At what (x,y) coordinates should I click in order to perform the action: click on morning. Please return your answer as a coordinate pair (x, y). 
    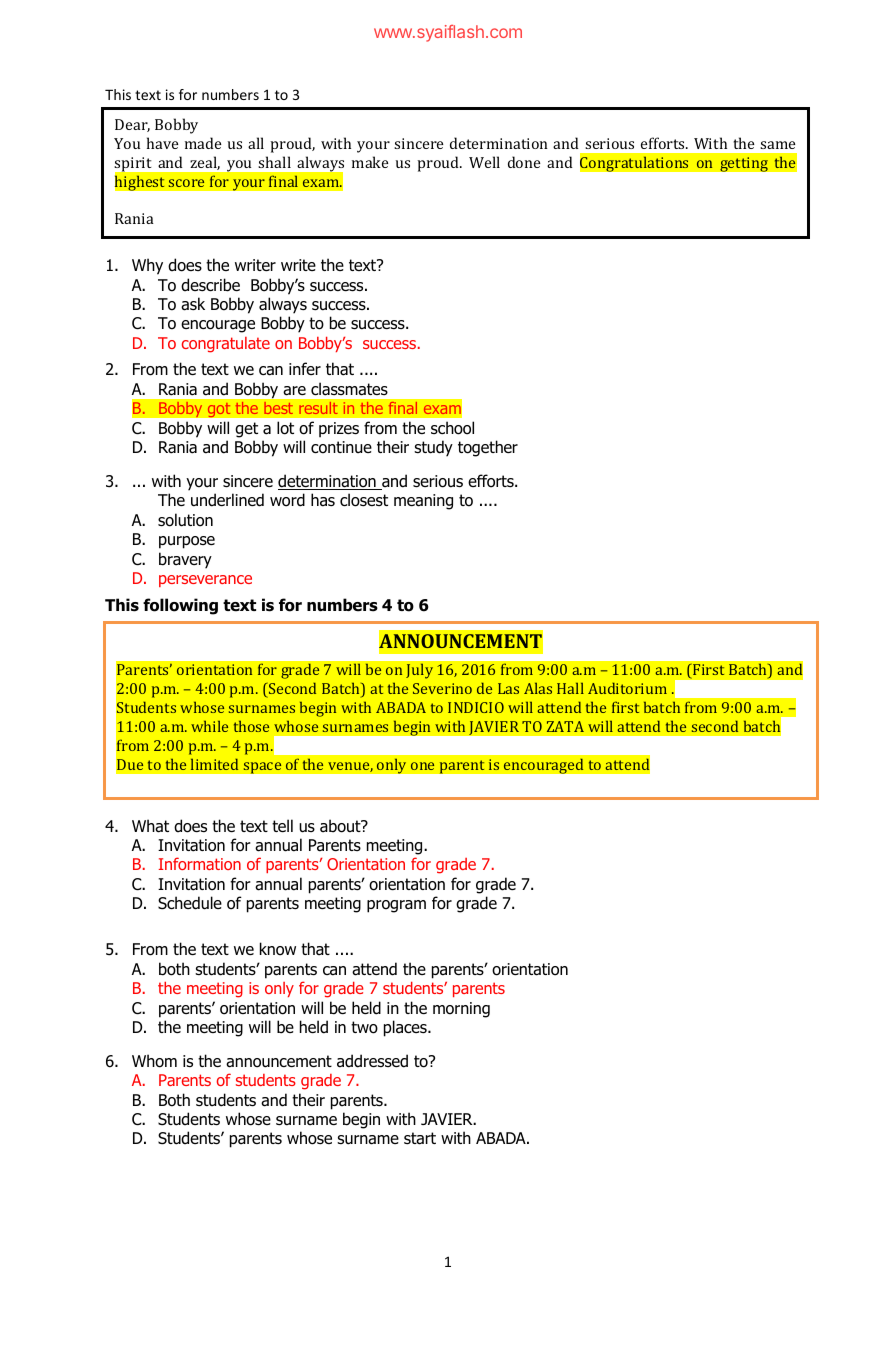
    Looking at the image, I should click on (461, 1010).
